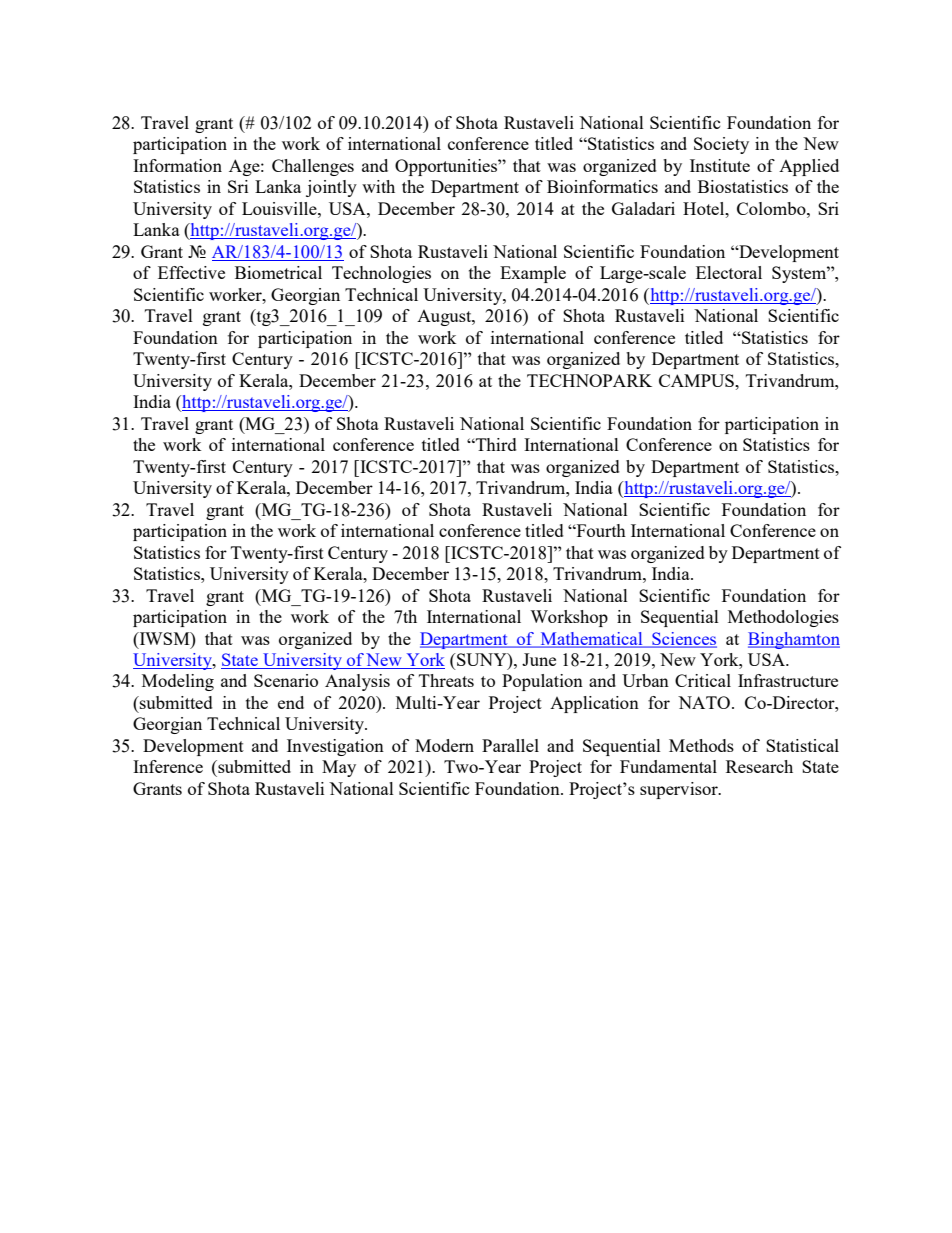  I want to click on Third, so click(495, 444).
